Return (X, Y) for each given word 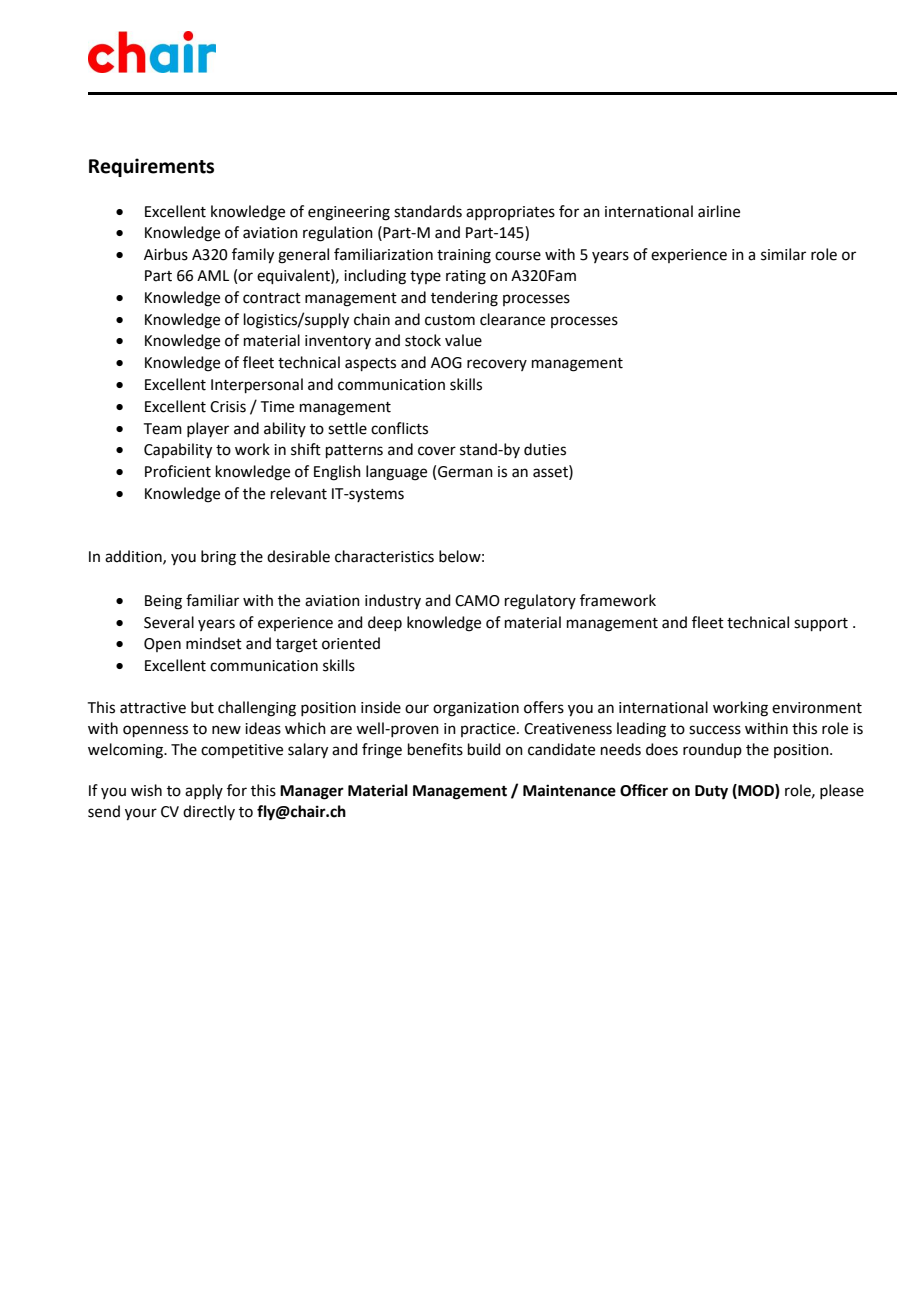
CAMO (477, 601)
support (821, 624)
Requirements (151, 167)
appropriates (510, 213)
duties (545, 449)
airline (719, 211)
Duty (711, 792)
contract (272, 298)
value (463, 340)
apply (204, 791)
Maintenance (569, 790)
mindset (214, 643)
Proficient (178, 471)
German (465, 472)
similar (783, 254)
